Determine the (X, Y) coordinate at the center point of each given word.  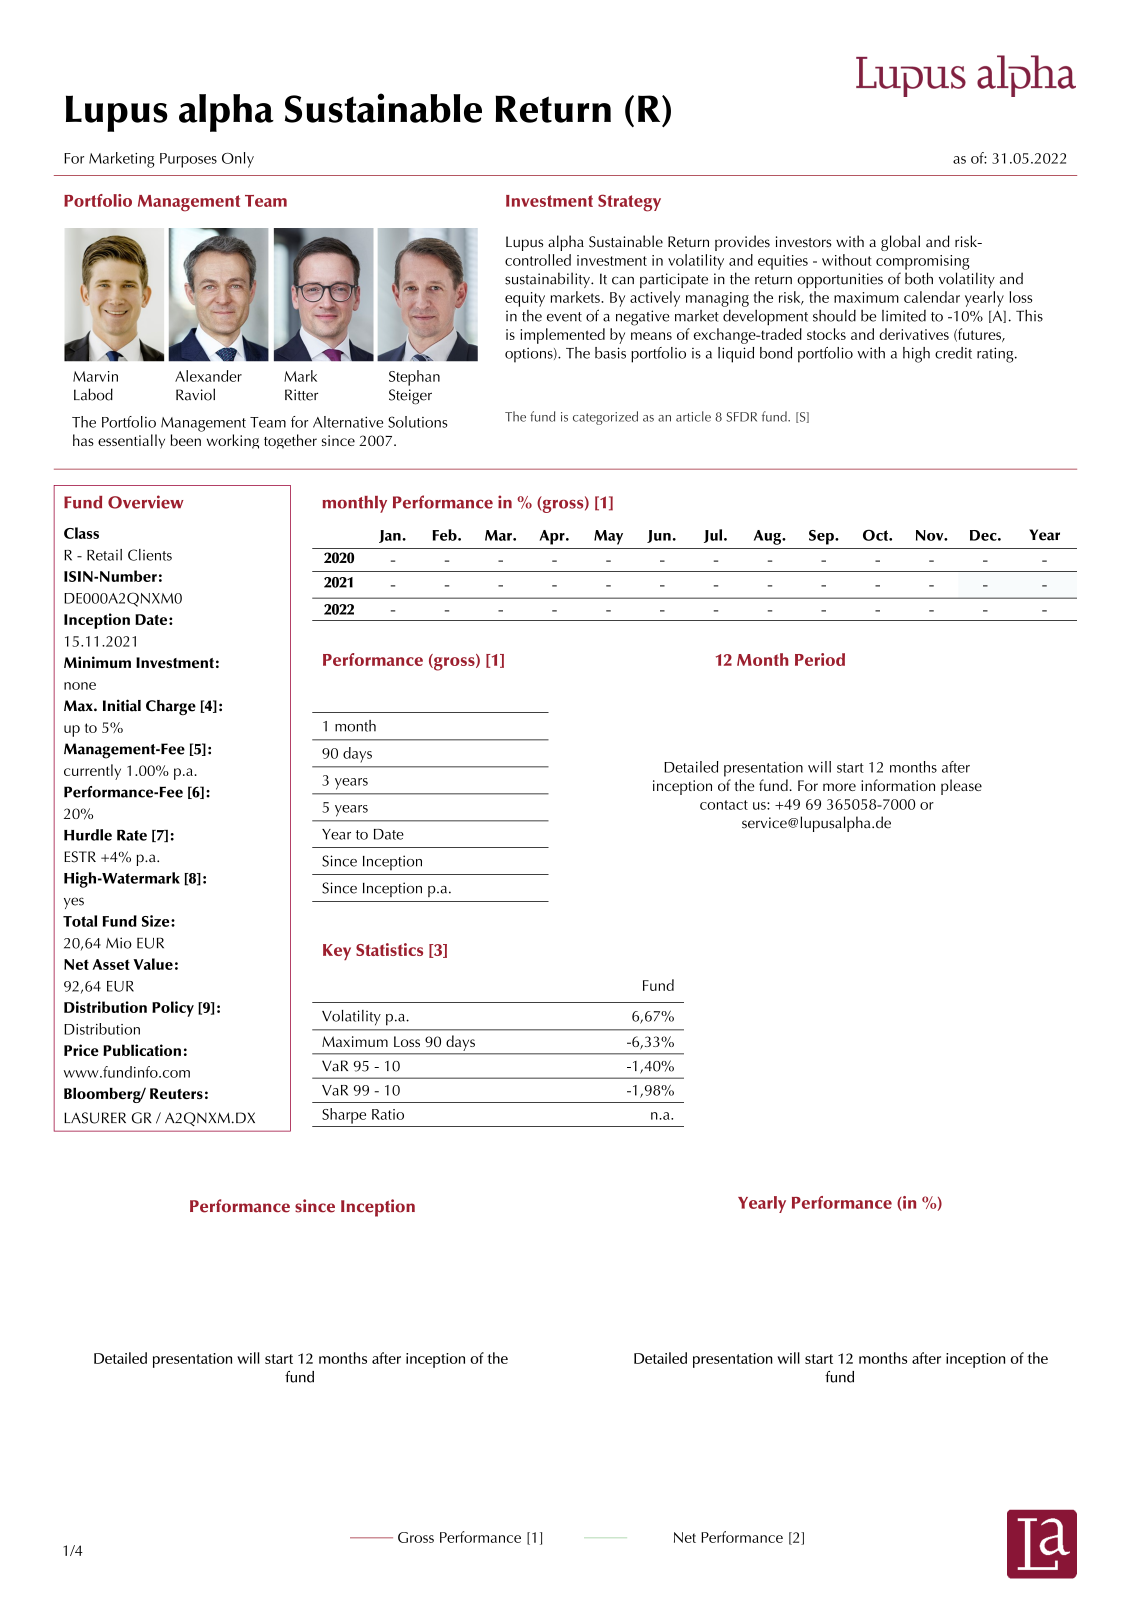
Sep (822, 537)
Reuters (176, 1093)
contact (724, 805)
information (898, 785)
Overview (146, 502)
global (900, 243)
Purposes (188, 160)
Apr (553, 537)
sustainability (548, 280)
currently (92, 772)
